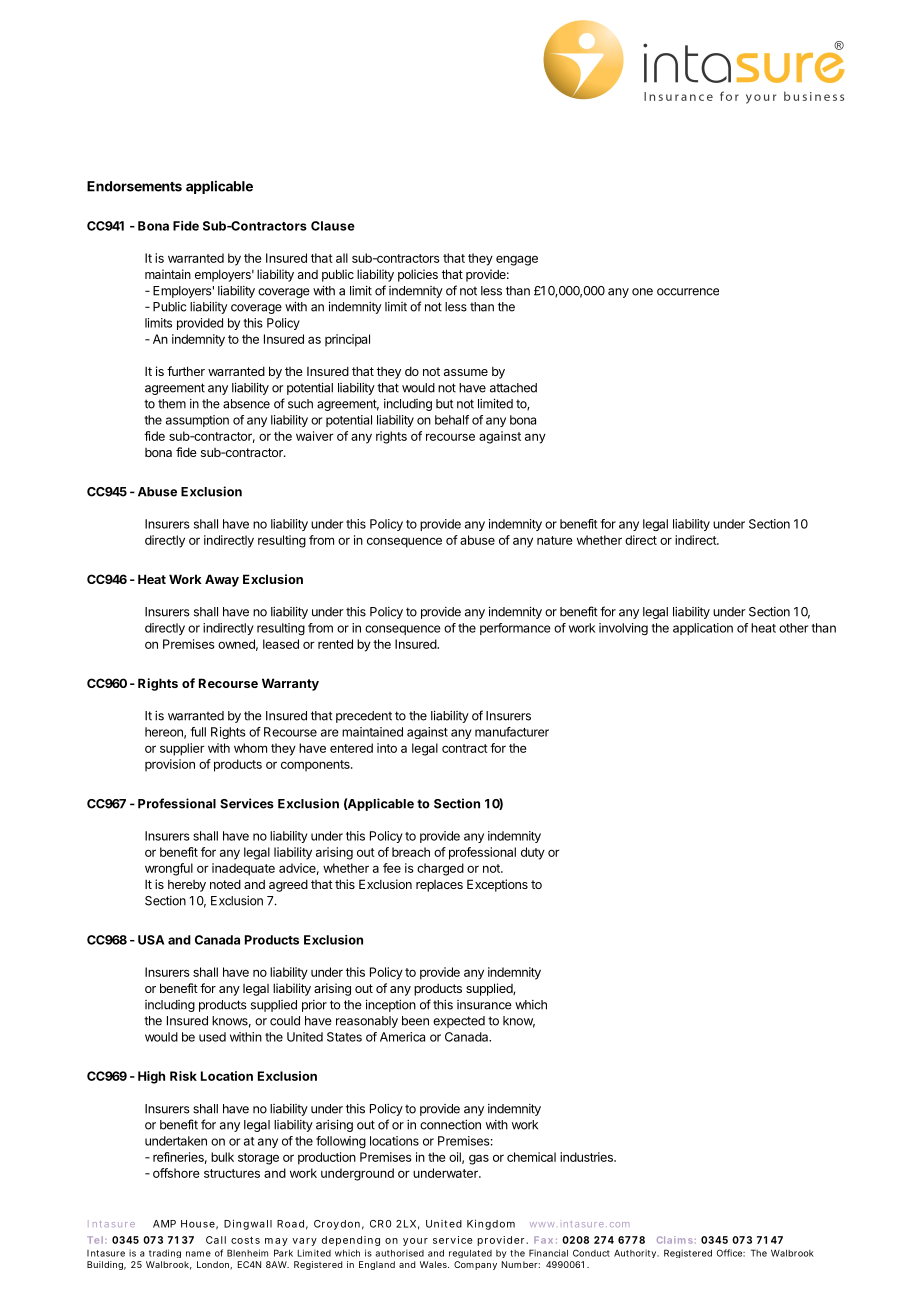  I want to click on full, so click(198, 732).
